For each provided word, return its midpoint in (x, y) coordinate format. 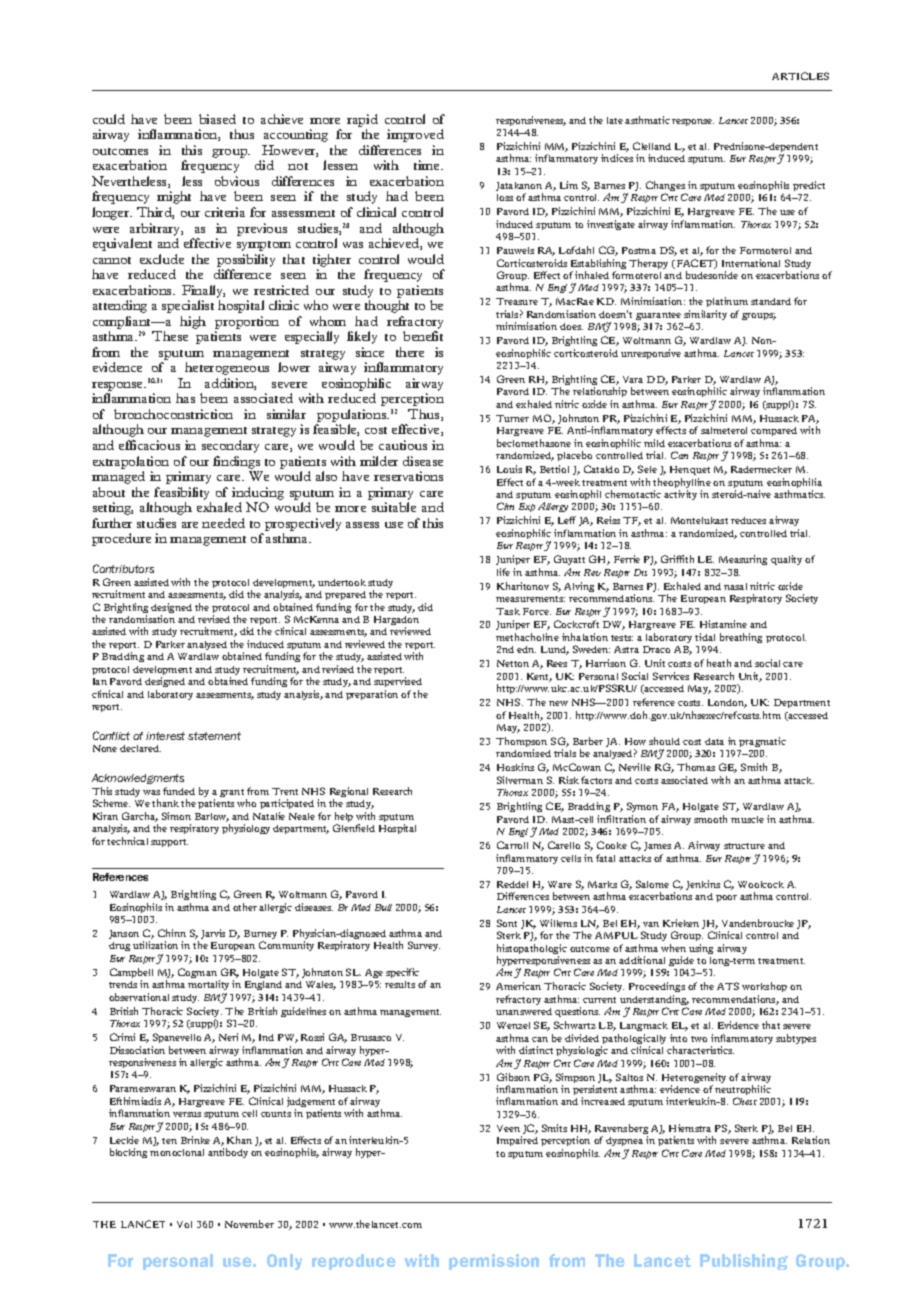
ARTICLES (800, 76)
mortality (208, 985)
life (503, 572)
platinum (727, 302)
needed (223, 523)
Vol (184, 1224)
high (193, 322)
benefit (423, 336)
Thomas (696, 767)
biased (217, 119)
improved (415, 135)
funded (179, 791)
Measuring (743, 560)
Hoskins (515, 767)
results (400, 984)
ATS (728, 986)
